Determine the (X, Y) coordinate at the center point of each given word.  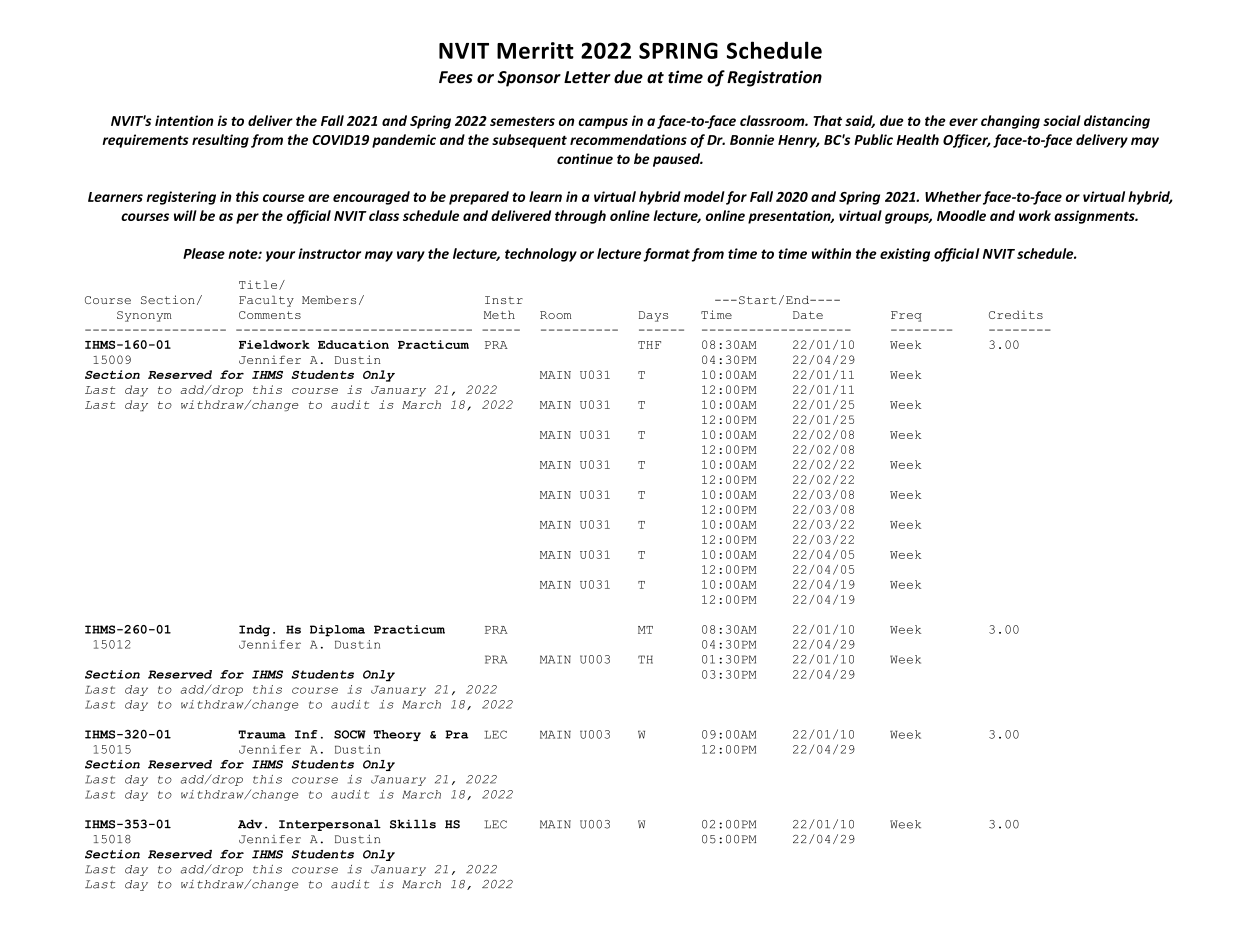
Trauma (262, 734)
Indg (254, 631)
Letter (587, 77)
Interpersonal (330, 825)
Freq (906, 316)
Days (653, 316)
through (580, 217)
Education (353, 344)
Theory (397, 735)
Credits (1016, 314)
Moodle (961, 215)
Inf (306, 734)
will (185, 215)
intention (184, 120)
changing (1010, 122)
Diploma (337, 631)
